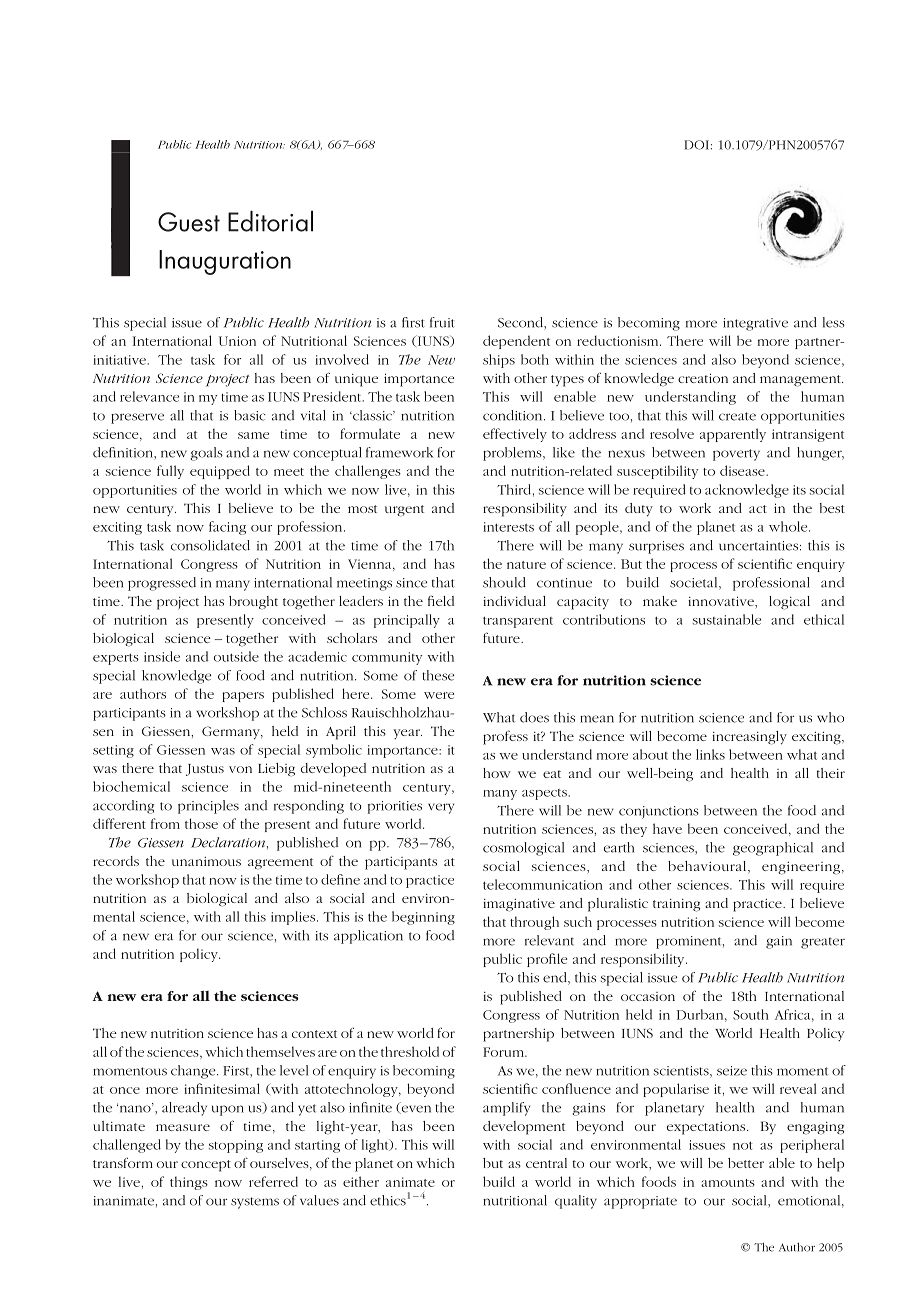  Describe the element at coordinates (236, 656) in the screenshot. I see `outside` at that location.
